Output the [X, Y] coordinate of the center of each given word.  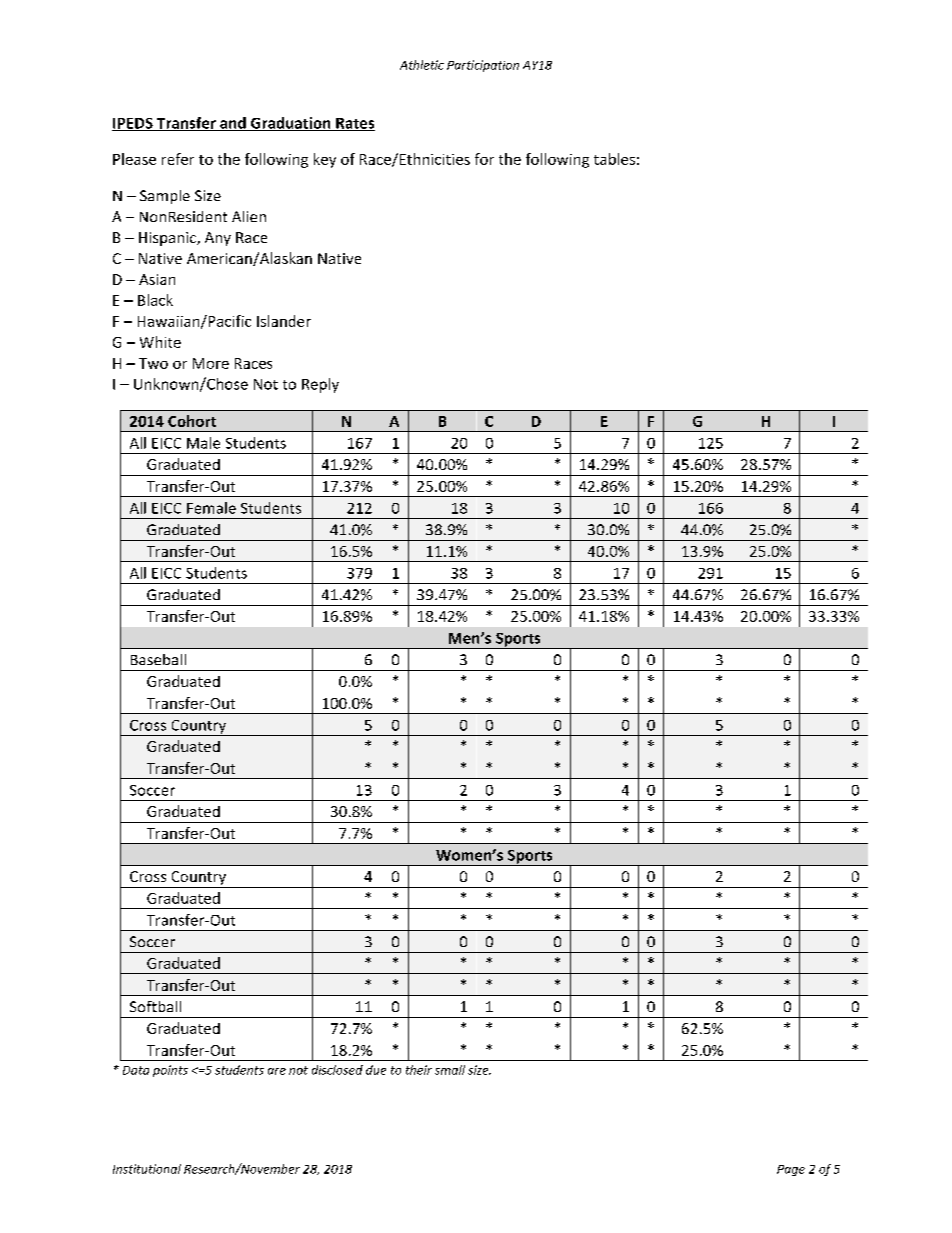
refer [178, 159]
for [484, 159]
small [450, 1070]
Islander [284, 321]
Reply [320, 385]
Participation [483, 66]
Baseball [158, 659]
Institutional [147, 1169]
